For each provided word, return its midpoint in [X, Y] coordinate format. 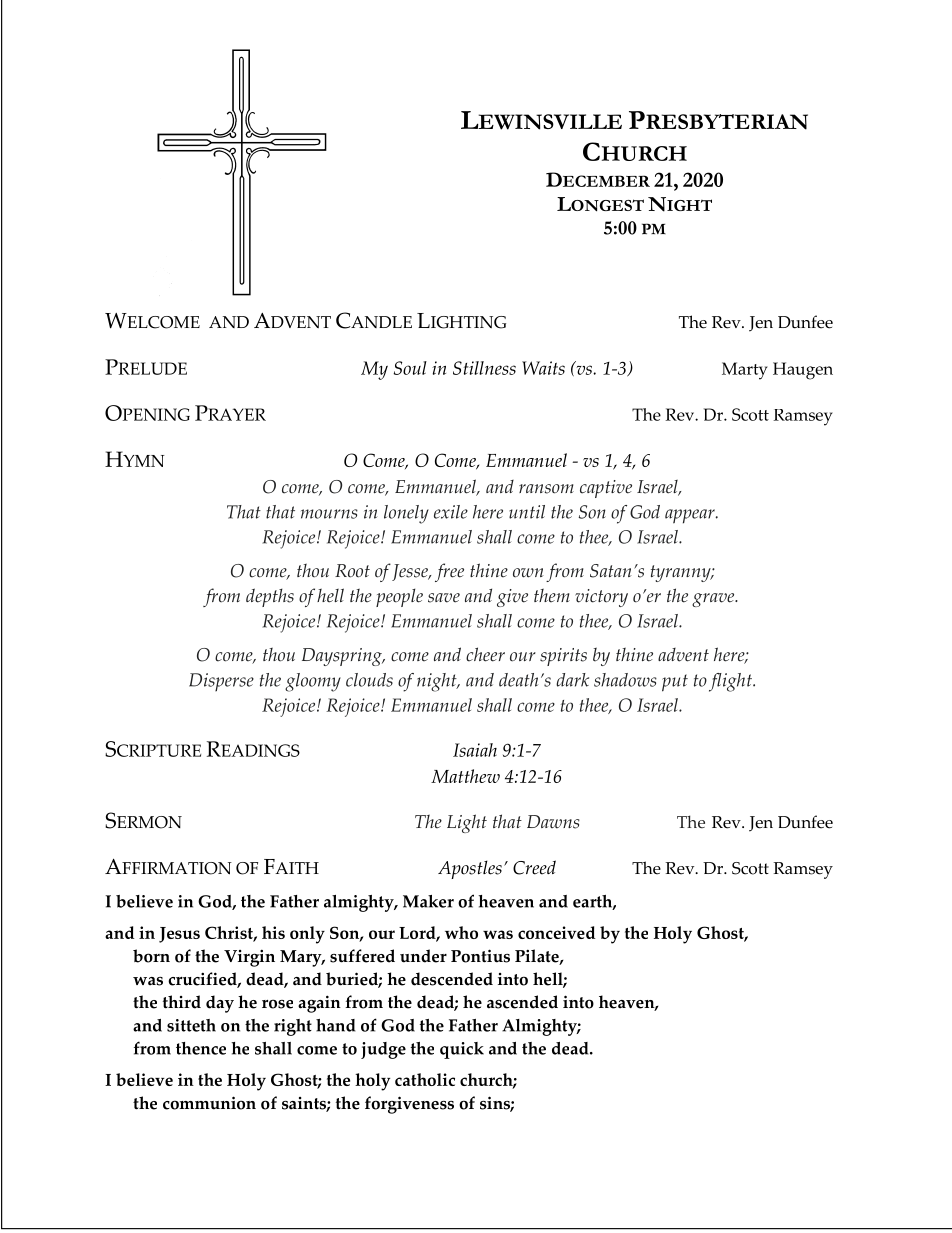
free [449, 572]
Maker [428, 901]
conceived [556, 932]
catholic [425, 1079]
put [675, 683]
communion [209, 1103]
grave [714, 600]
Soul [410, 368]
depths [270, 597]
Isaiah [475, 750]
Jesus [179, 935]
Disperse [221, 682]
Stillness [484, 368]
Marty [745, 371]
